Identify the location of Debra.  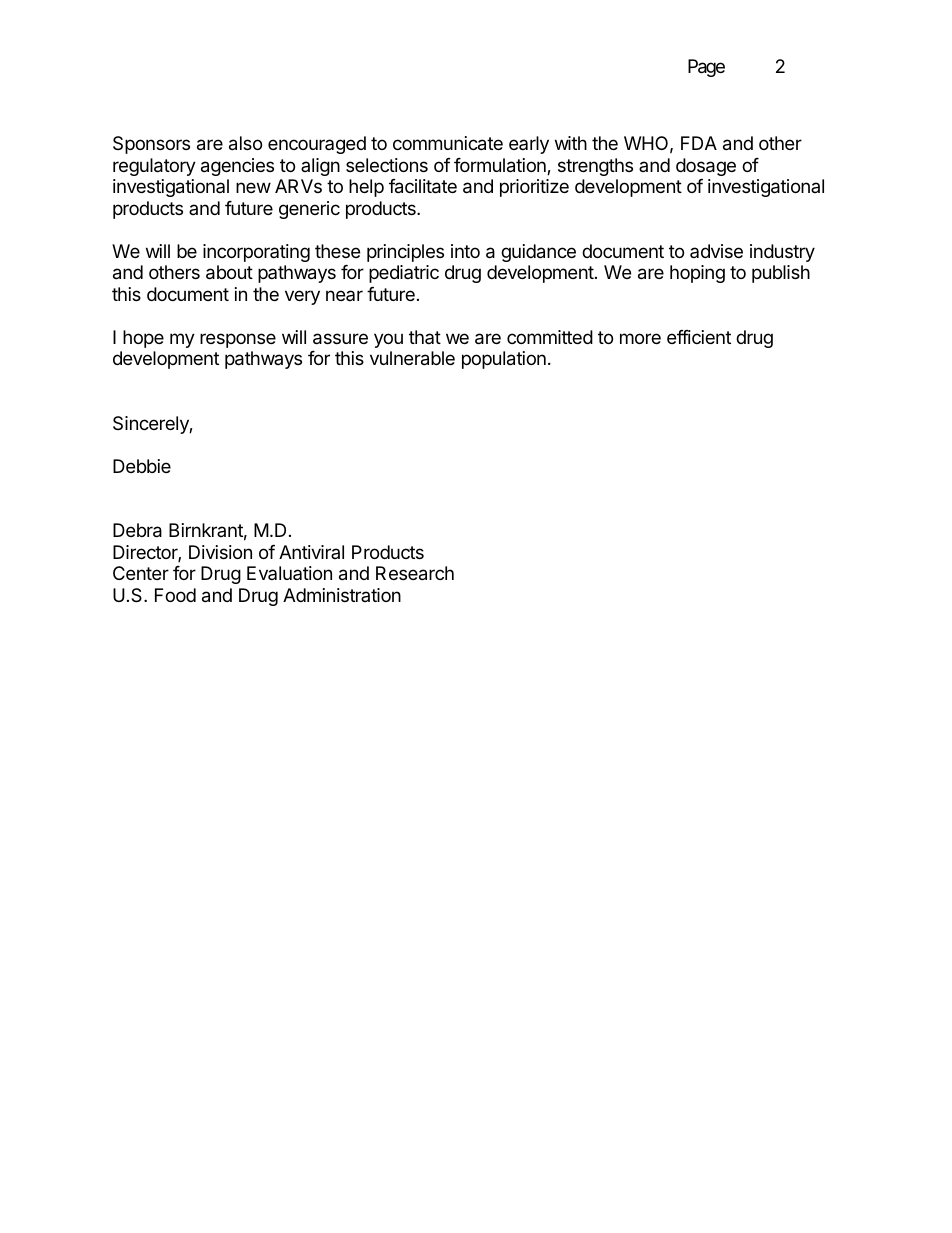
(137, 530).
